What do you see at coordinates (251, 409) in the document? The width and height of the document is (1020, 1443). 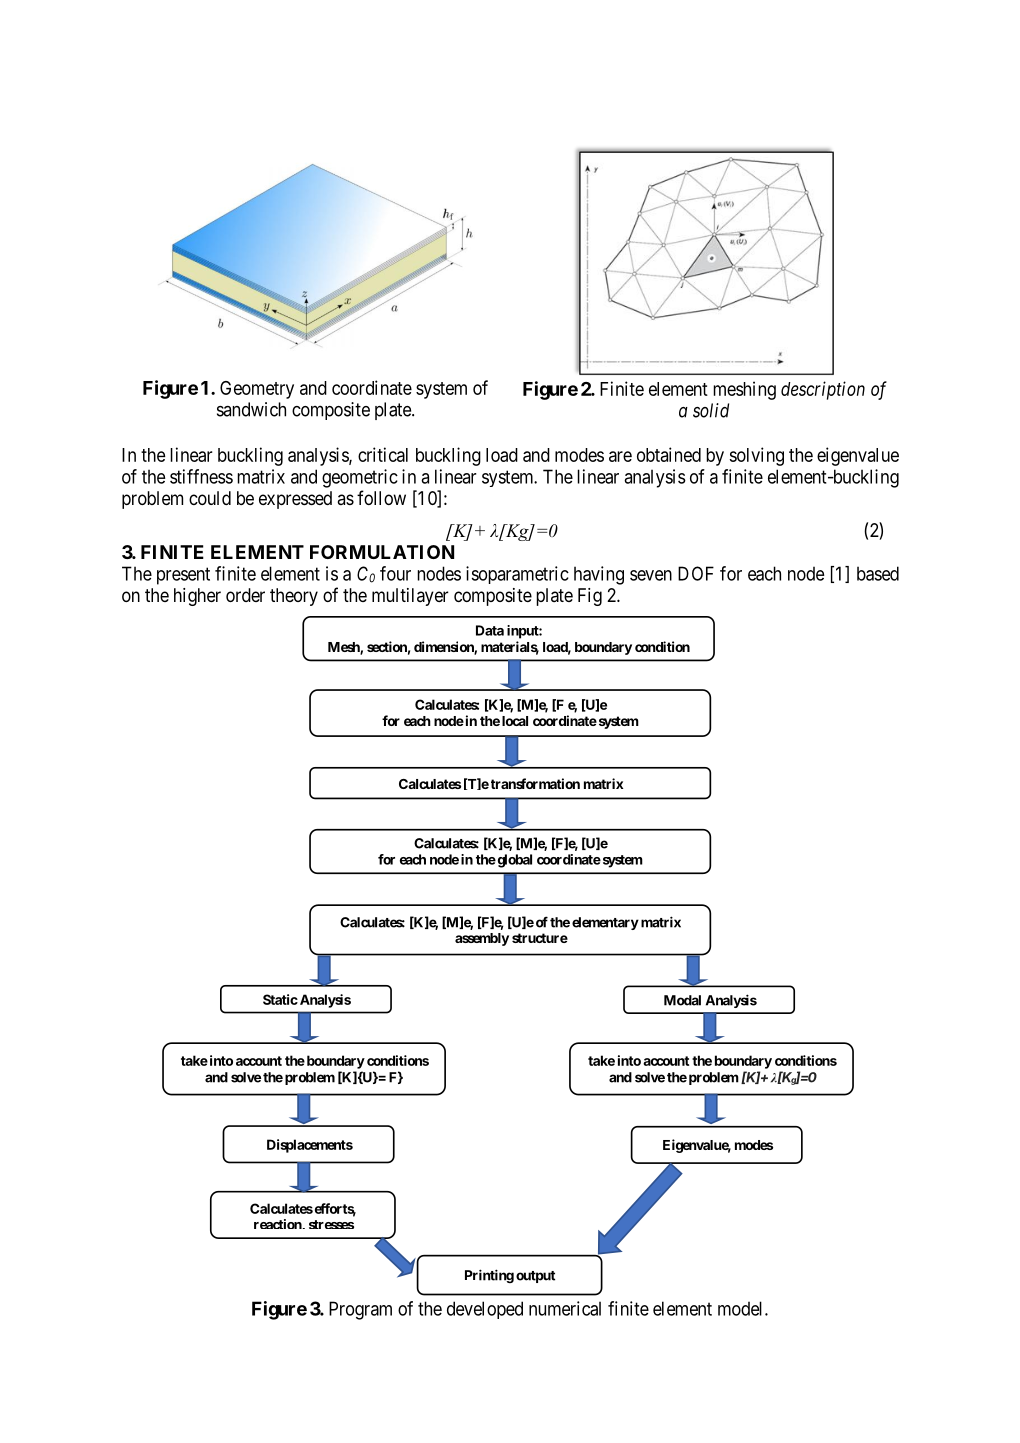 I see `sandwich` at bounding box center [251, 409].
